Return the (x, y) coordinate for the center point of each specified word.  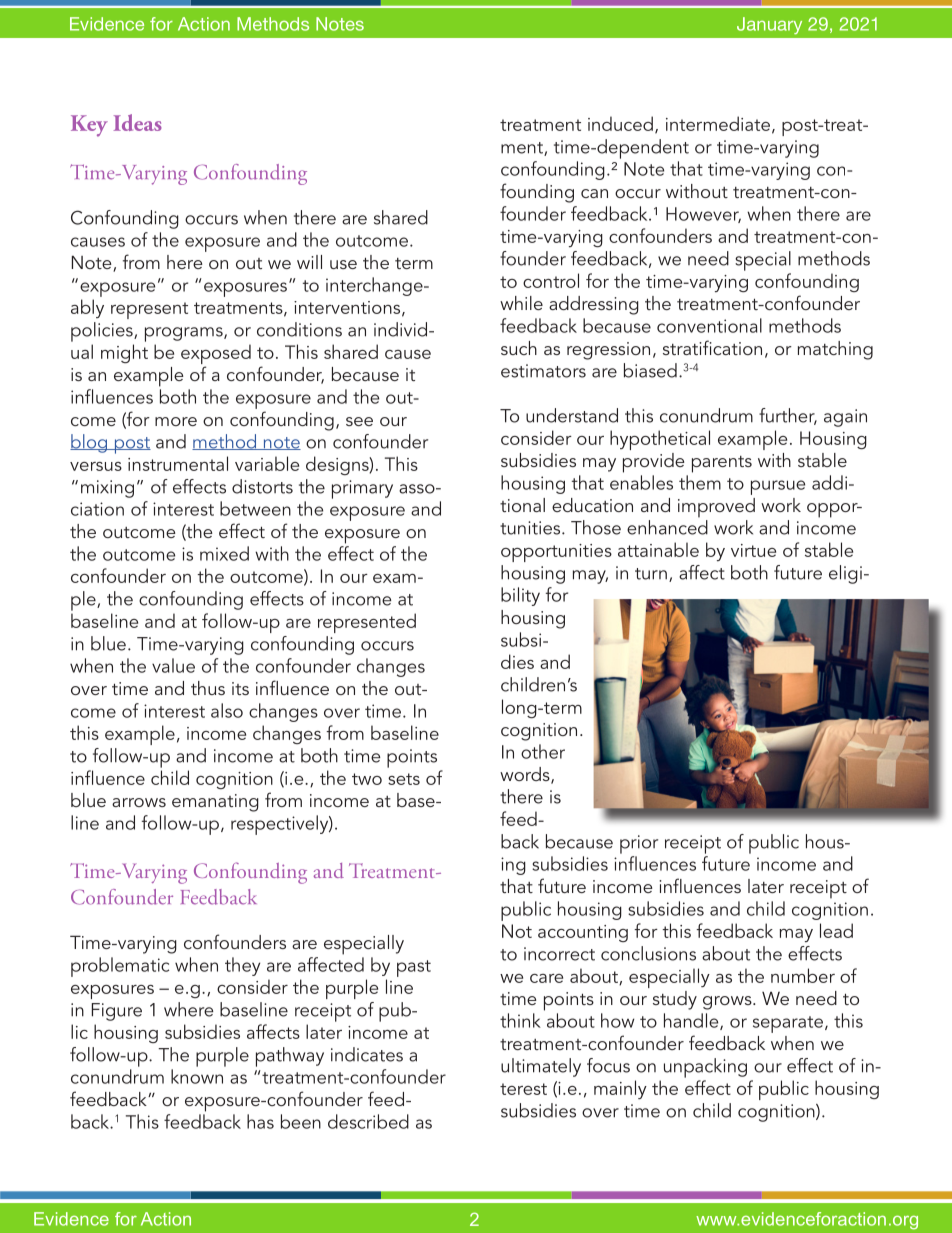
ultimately (541, 1067)
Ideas (138, 122)
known (197, 1076)
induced (620, 123)
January (769, 25)
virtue (753, 550)
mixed (224, 553)
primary (362, 489)
